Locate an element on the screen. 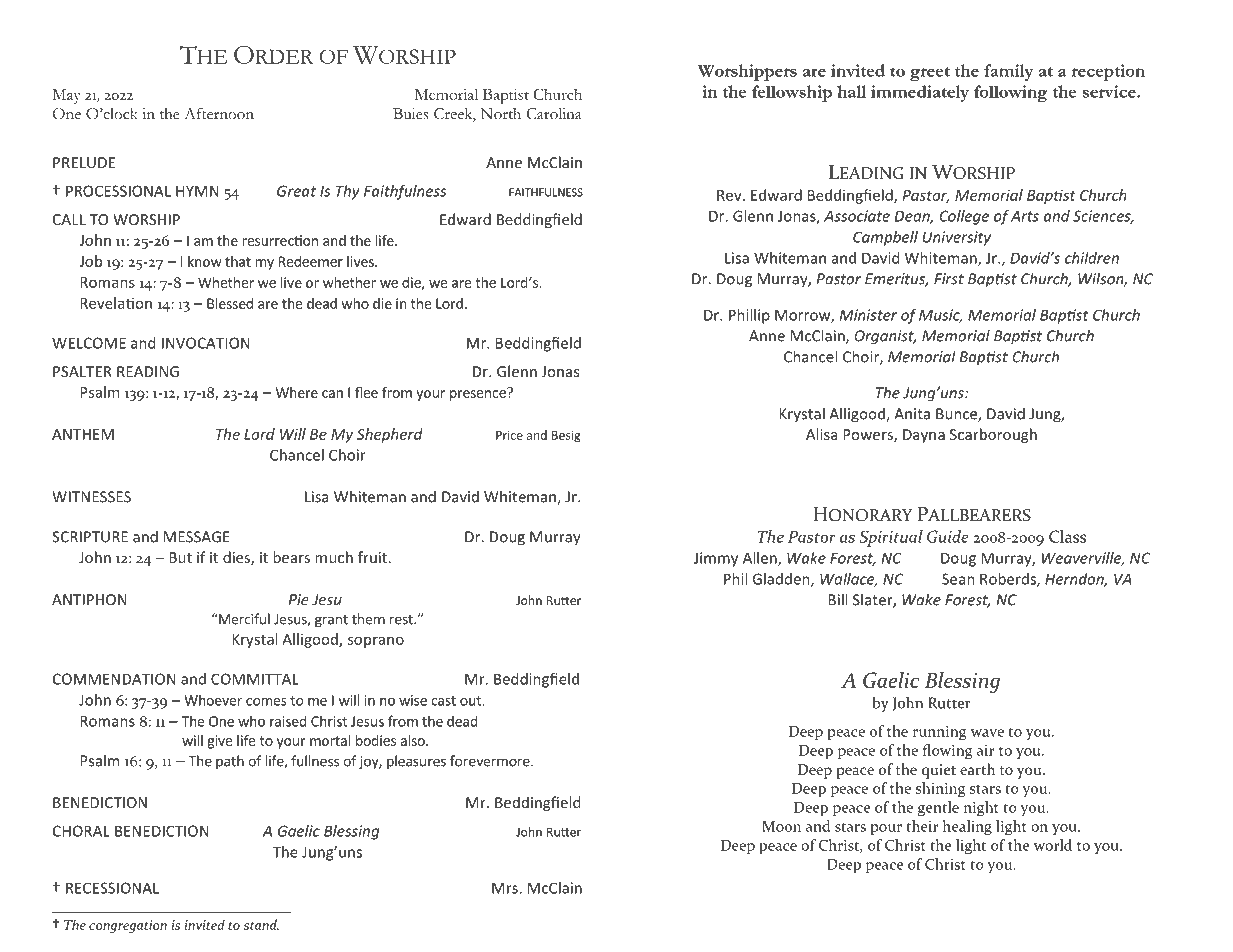 Image resolution: width=1233 pixels, height=952 pixels. READING is located at coordinates (148, 371).
